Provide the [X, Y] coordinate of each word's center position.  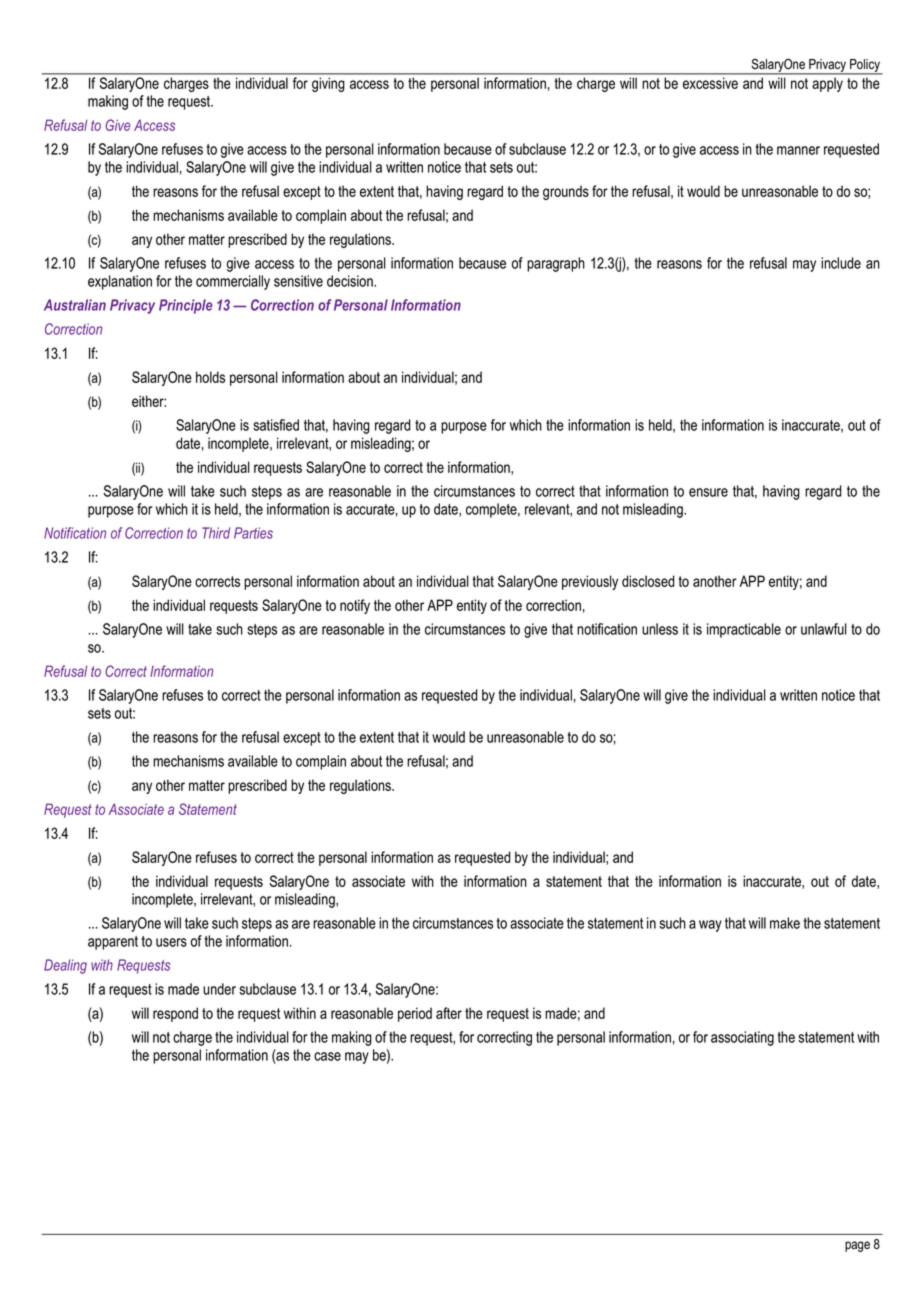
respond [175, 1014]
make [785, 923]
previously [590, 582]
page [857, 1246]
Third [216, 533]
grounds [566, 192]
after [449, 1013]
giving [328, 85]
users [171, 942]
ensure [708, 492]
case [327, 1056]
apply [828, 85]
